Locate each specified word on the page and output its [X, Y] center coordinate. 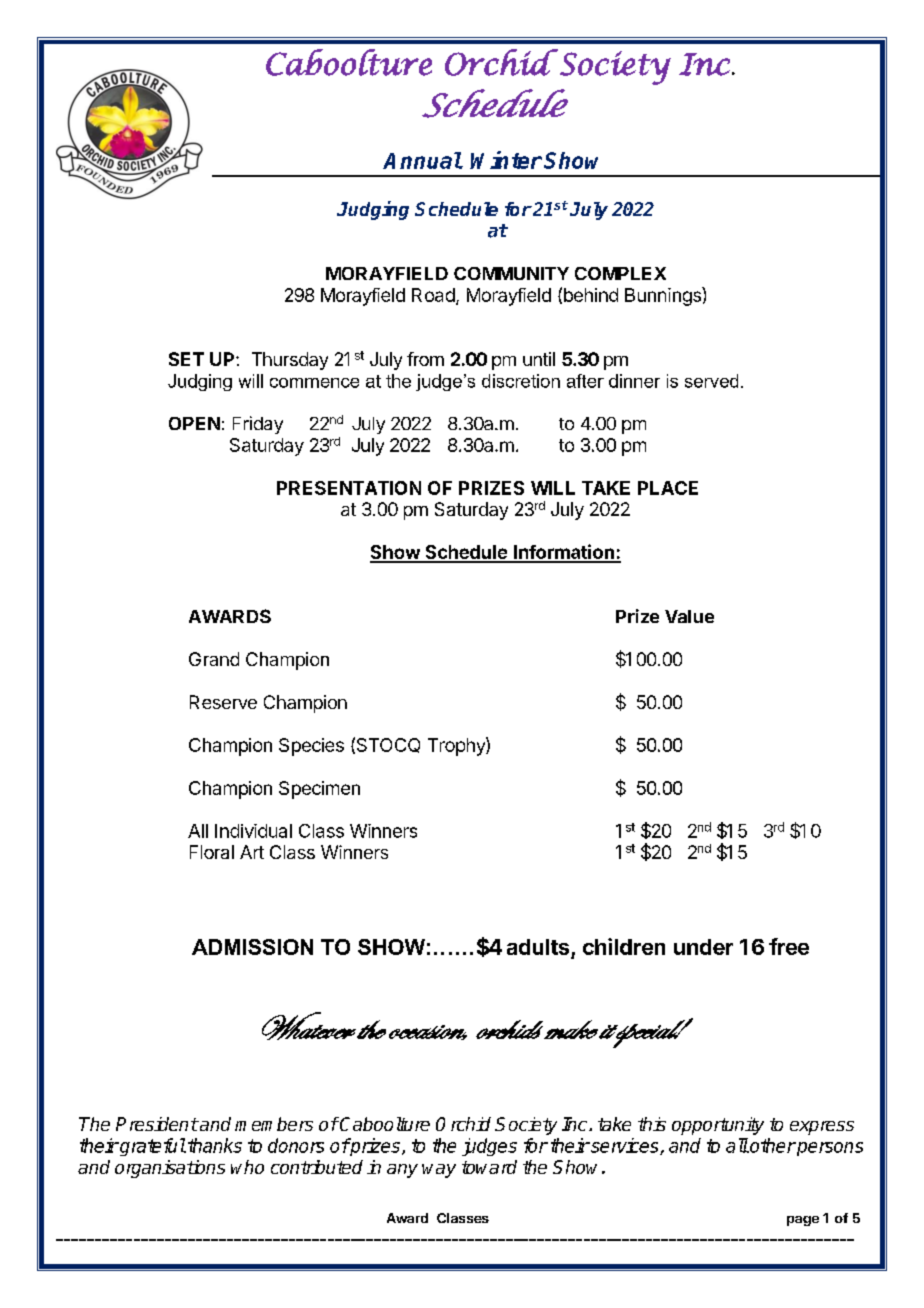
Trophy [457, 746]
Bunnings [664, 296]
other [772, 1145]
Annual [422, 160]
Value [689, 616]
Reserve [223, 702]
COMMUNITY [511, 273]
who [247, 1167]
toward [489, 1167]
